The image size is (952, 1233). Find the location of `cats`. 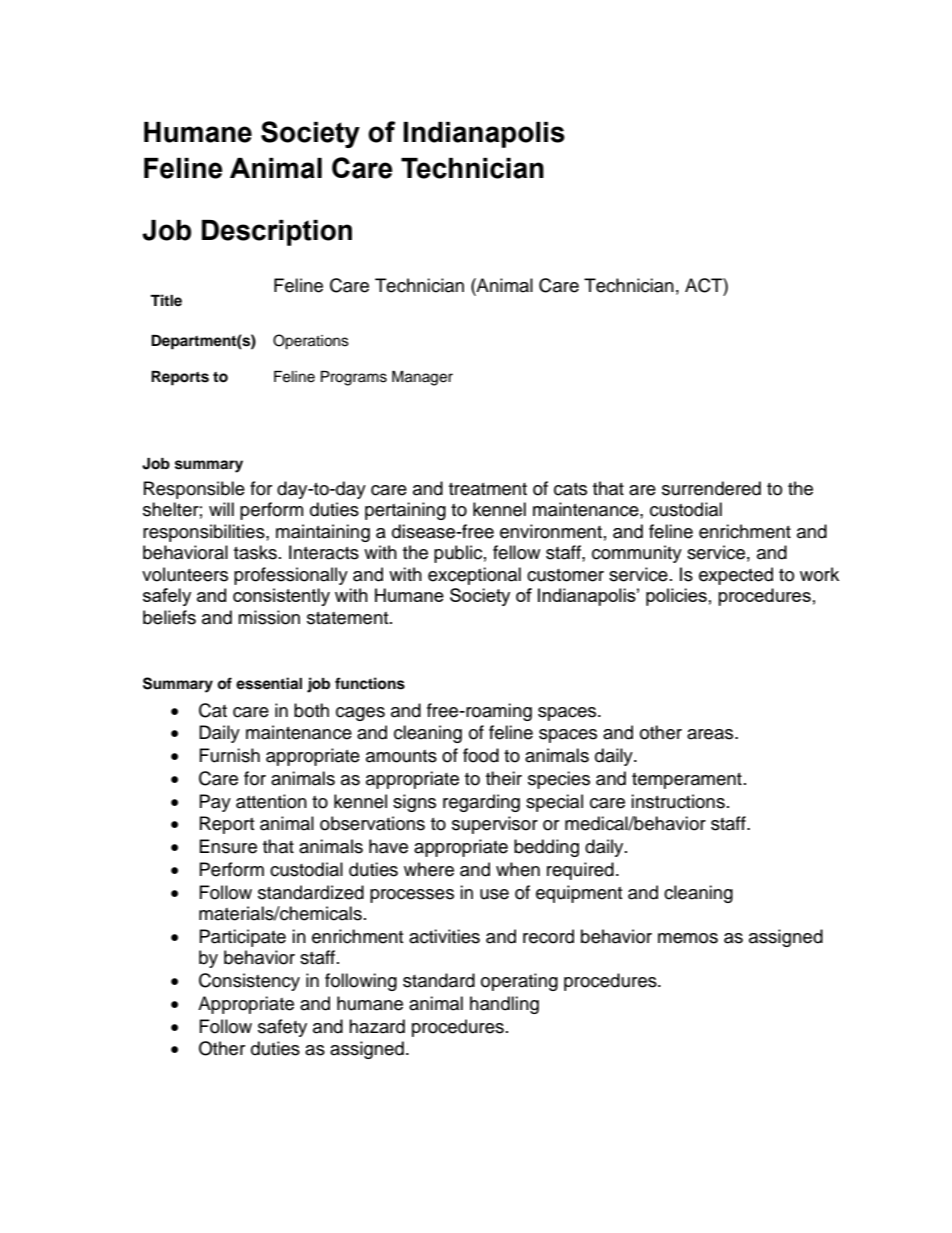

cats is located at coordinates (570, 489).
